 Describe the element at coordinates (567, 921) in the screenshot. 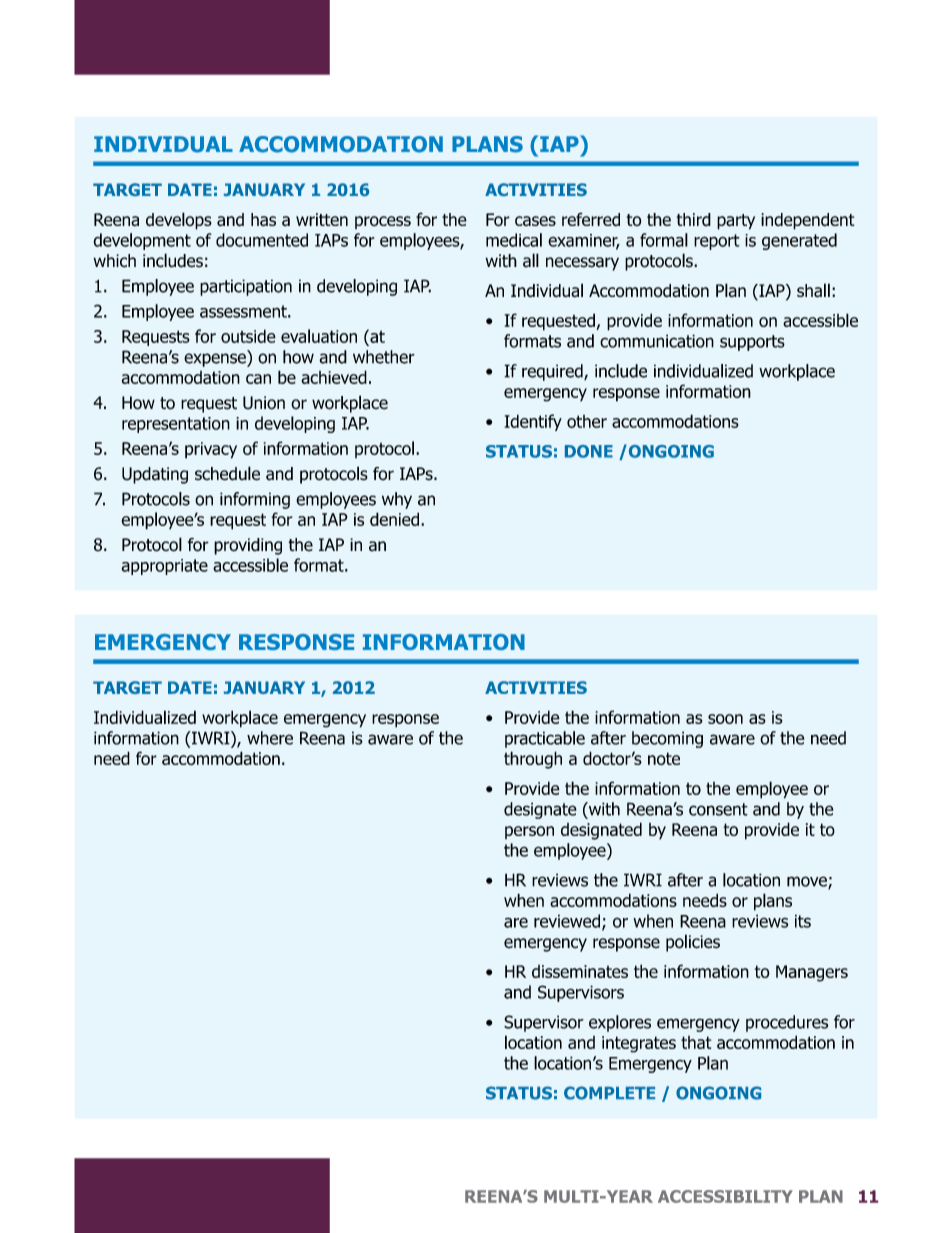

I see `reviewed` at that location.
